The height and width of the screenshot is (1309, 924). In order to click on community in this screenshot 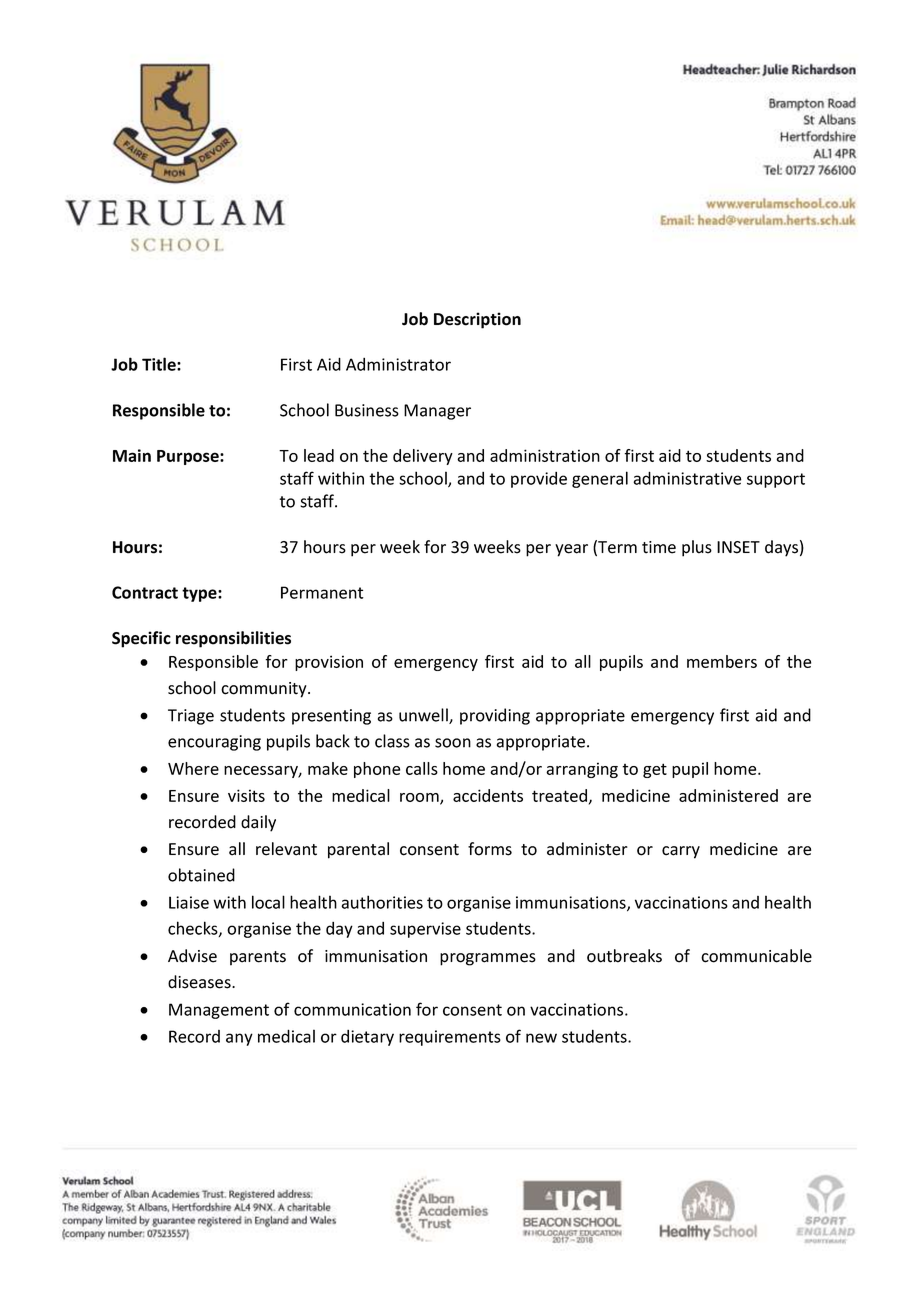, I will do `click(265, 690)`.
